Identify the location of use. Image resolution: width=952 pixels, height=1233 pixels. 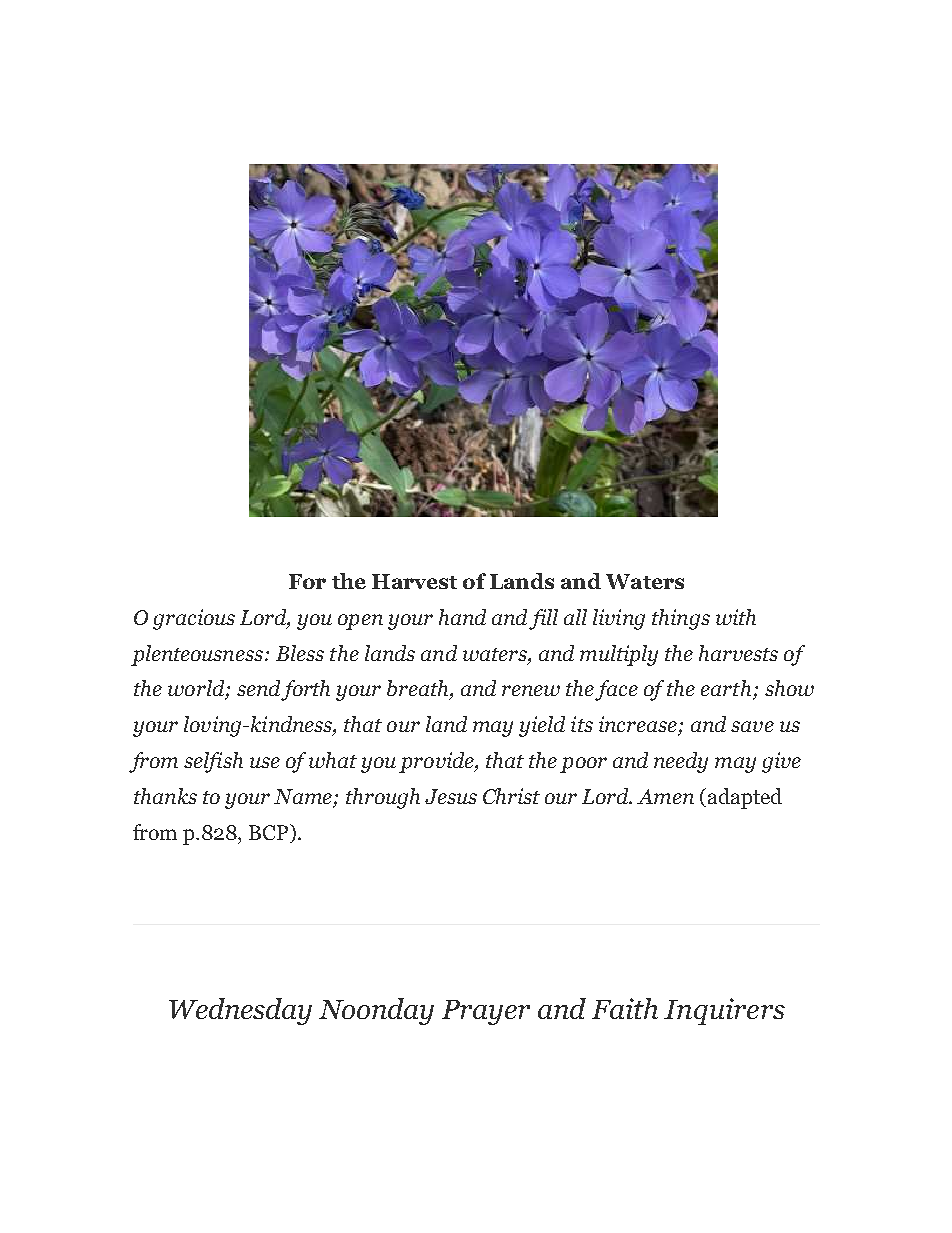
(265, 762).
